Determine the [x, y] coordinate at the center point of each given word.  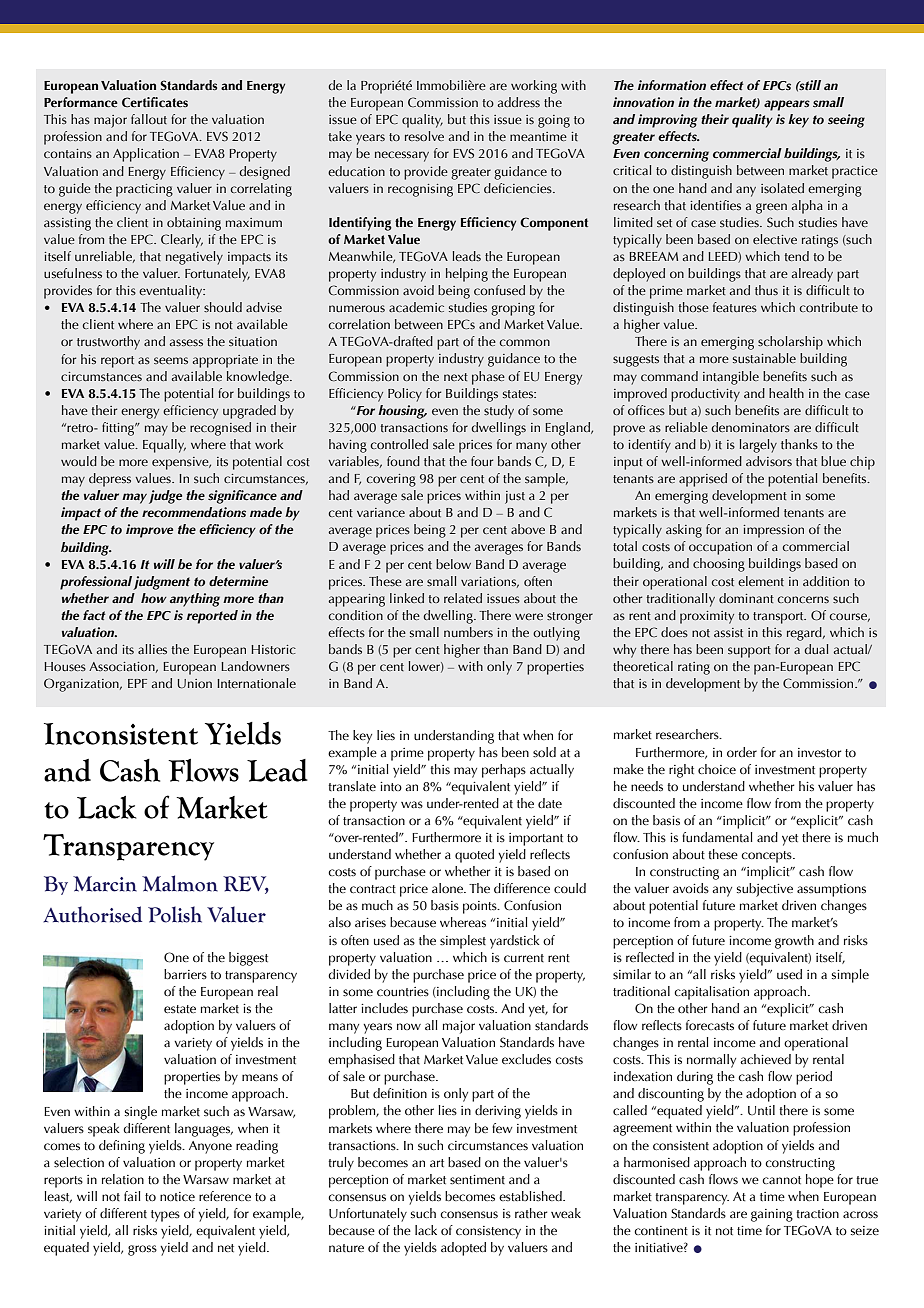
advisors [769, 461]
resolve [424, 136]
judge [165, 497]
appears [787, 105]
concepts [767, 857]
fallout [149, 119]
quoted [474, 856]
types [165, 1216]
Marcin [105, 884]
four [482, 461]
